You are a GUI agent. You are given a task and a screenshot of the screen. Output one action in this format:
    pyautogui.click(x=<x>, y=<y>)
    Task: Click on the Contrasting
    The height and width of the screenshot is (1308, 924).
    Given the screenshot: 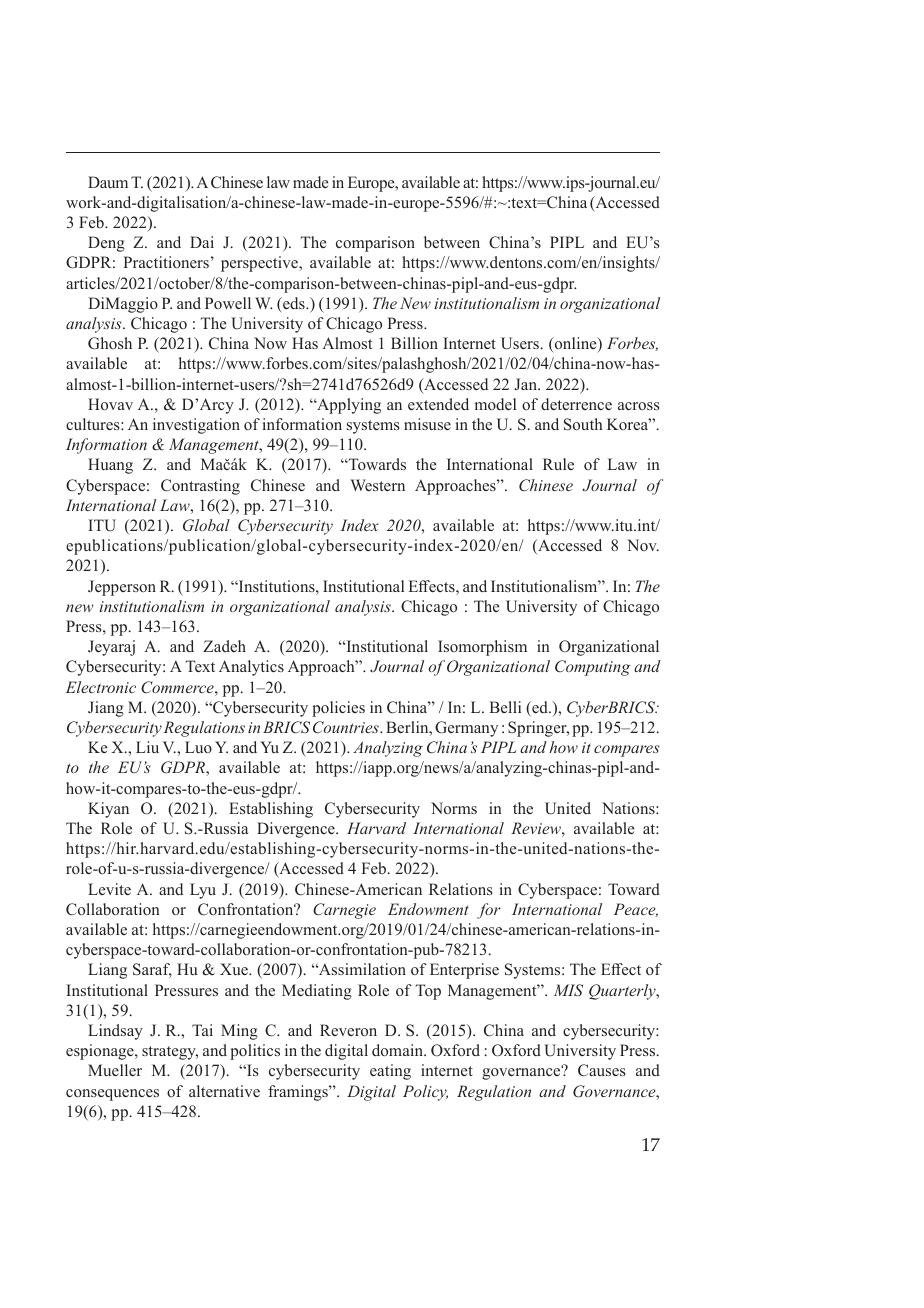 What is the action you would take?
    pyautogui.click(x=200, y=487)
